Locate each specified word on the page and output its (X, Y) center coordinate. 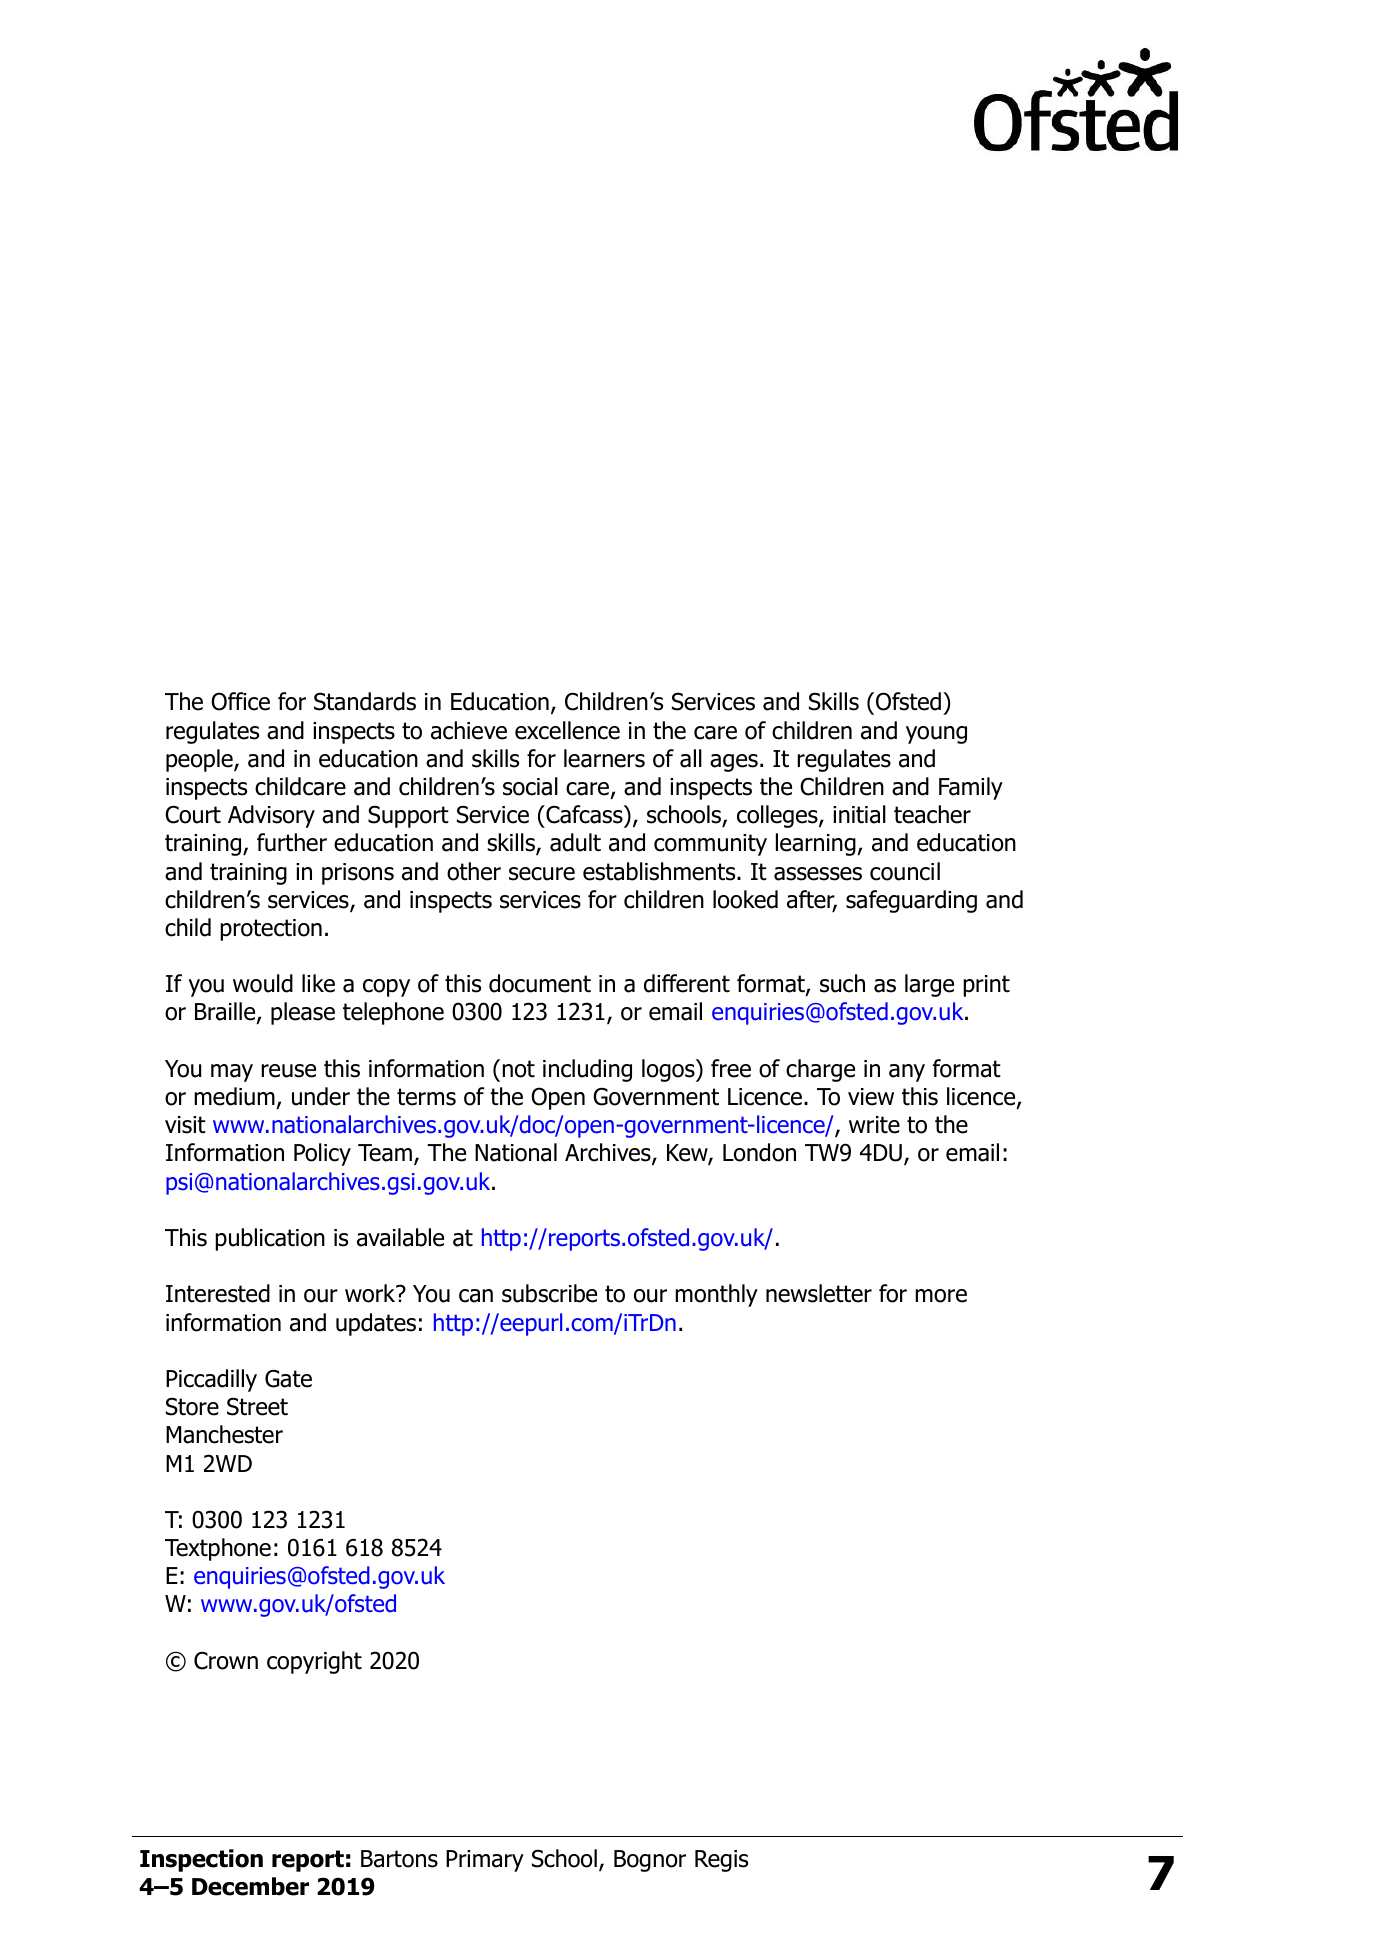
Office (240, 701)
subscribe (549, 1293)
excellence (567, 730)
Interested (218, 1293)
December (250, 1886)
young (936, 735)
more (941, 1296)
